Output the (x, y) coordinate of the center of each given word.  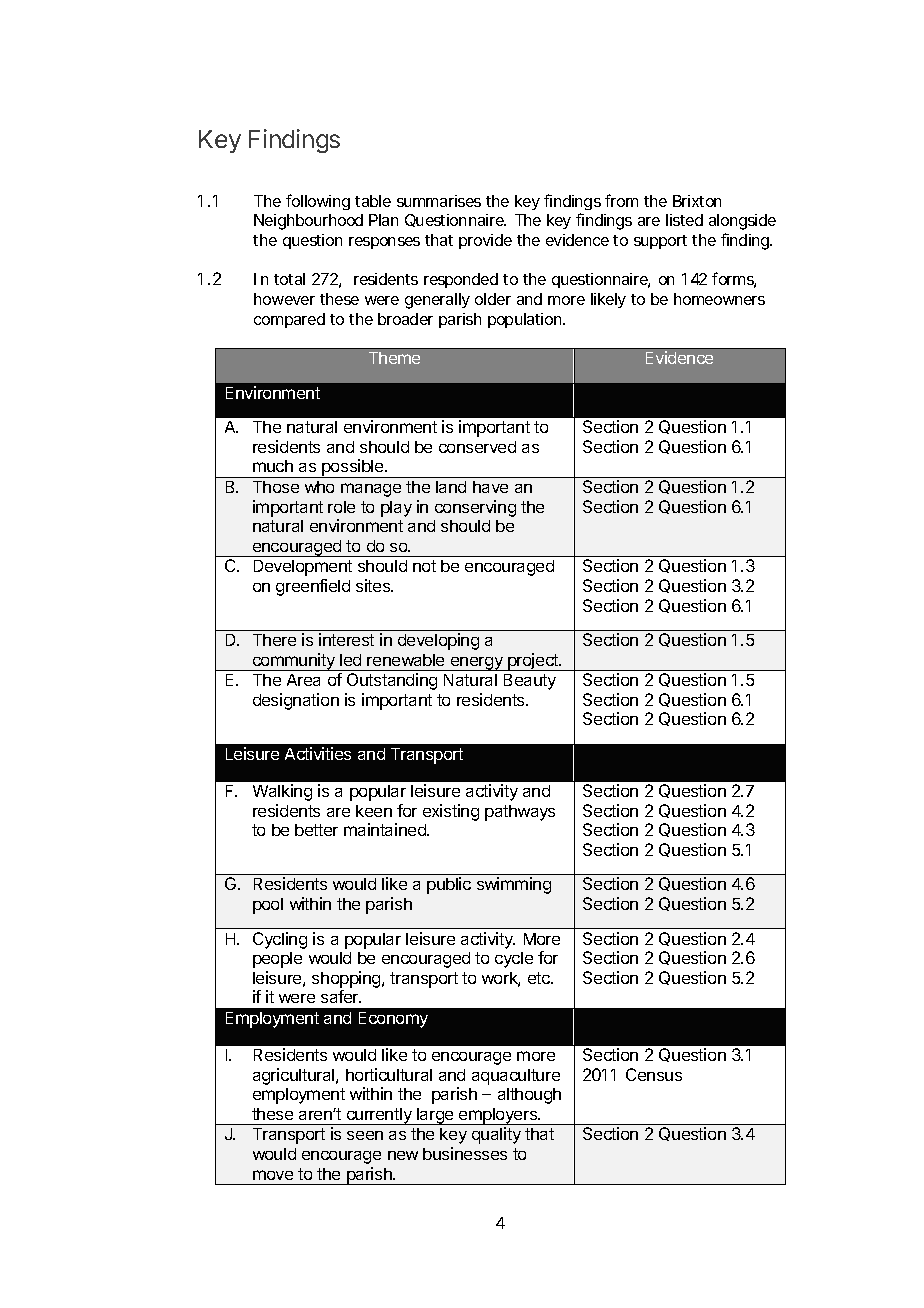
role (341, 507)
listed (684, 220)
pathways (520, 813)
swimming (514, 885)
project (533, 662)
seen (365, 1135)
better (316, 830)
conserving (475, 508)
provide (485, 241)
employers (498, 1116)
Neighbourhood (308, 222)
